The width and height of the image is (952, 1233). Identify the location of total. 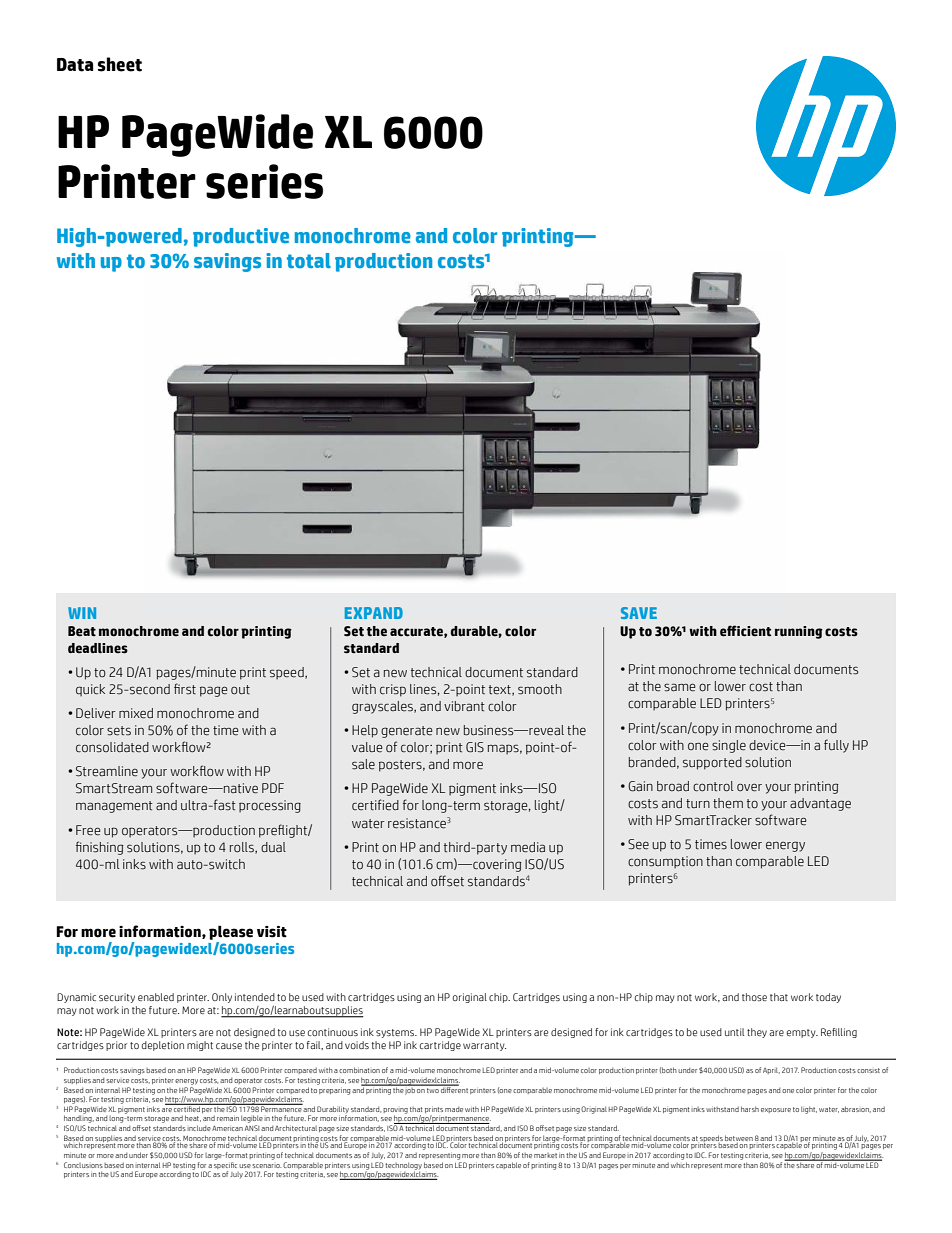
(309, 260).
